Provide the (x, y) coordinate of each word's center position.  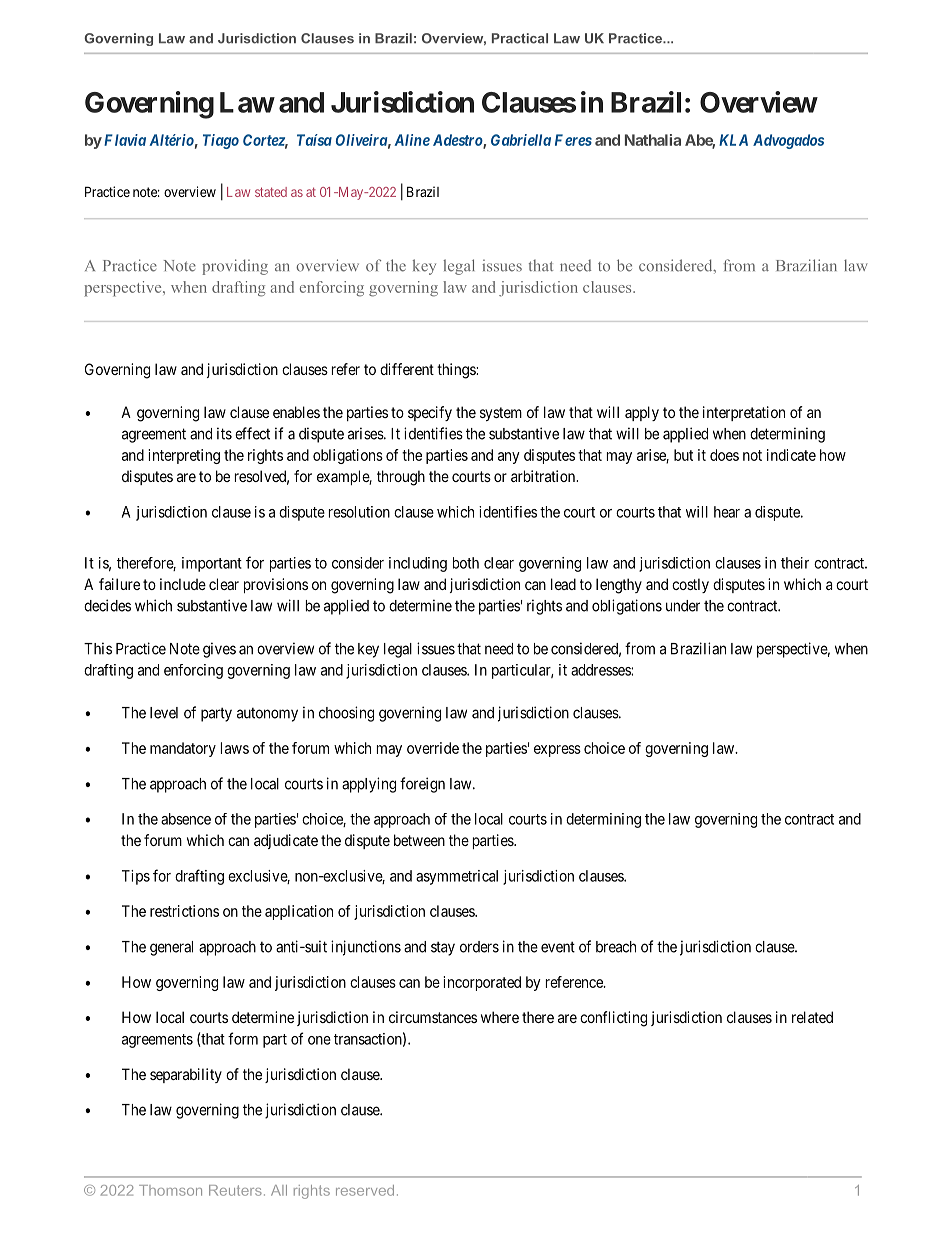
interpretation (744, 413)
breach (616, 947)
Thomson (170, 1190)
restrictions (184, 911)
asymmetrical (457, 877)
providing (235, 267)
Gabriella (521, 140)
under (683, 606)
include (183, 584)
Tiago (221, 141)
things (457, 371)
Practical (520, 38)
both (466, 563)
